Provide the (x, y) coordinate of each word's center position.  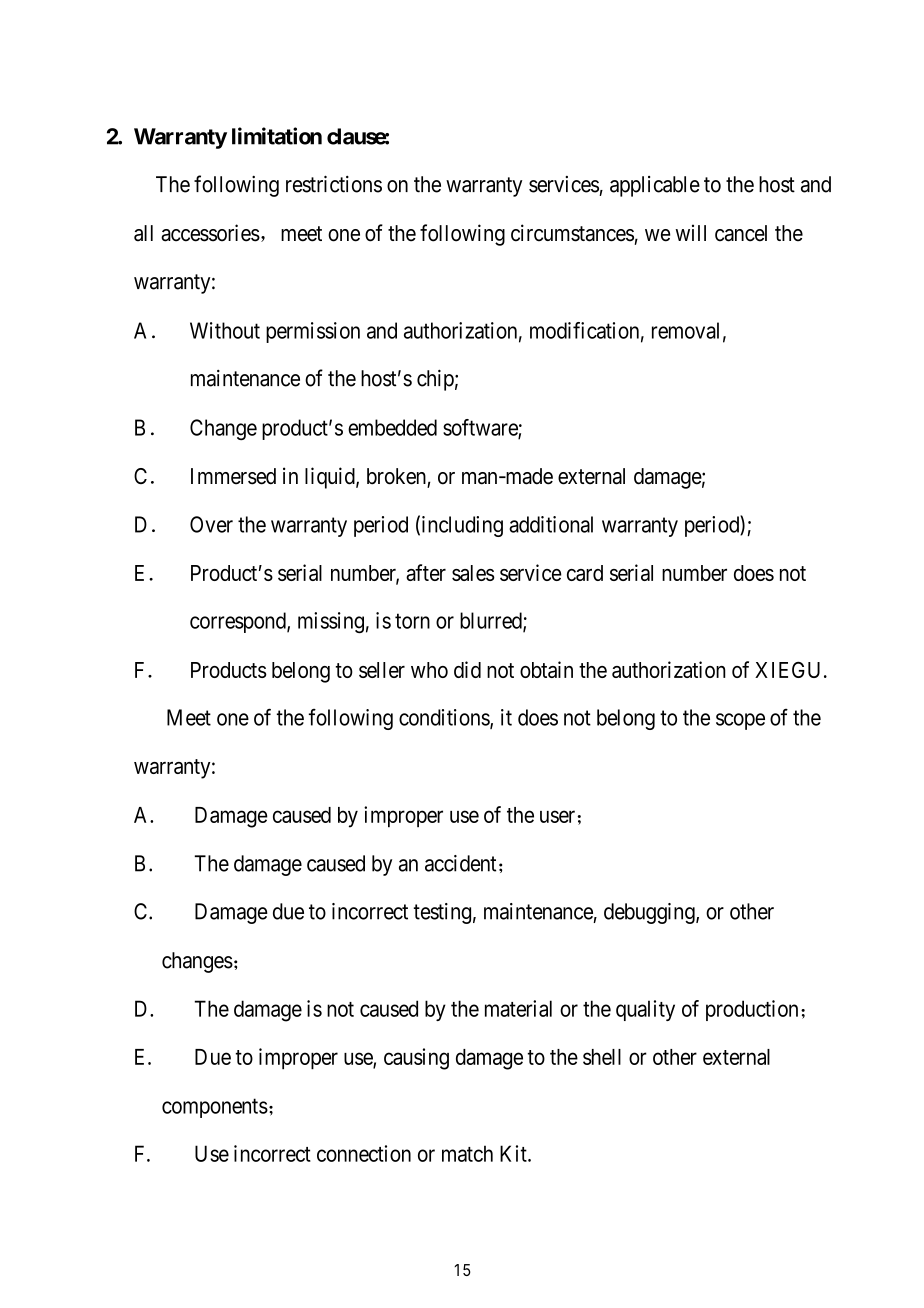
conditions (445, 718)
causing (416, 1059)
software (481, 428)
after (426, 572)
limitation (277, 136)
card (585, 573)
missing (331, 622)
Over (211, 524)
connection (364, 1153)
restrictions (334, 184)
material (518, 1008)
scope (740, 721)
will (690, 232)
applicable (655, 186)
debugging (650, 913)
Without (225, 330)
